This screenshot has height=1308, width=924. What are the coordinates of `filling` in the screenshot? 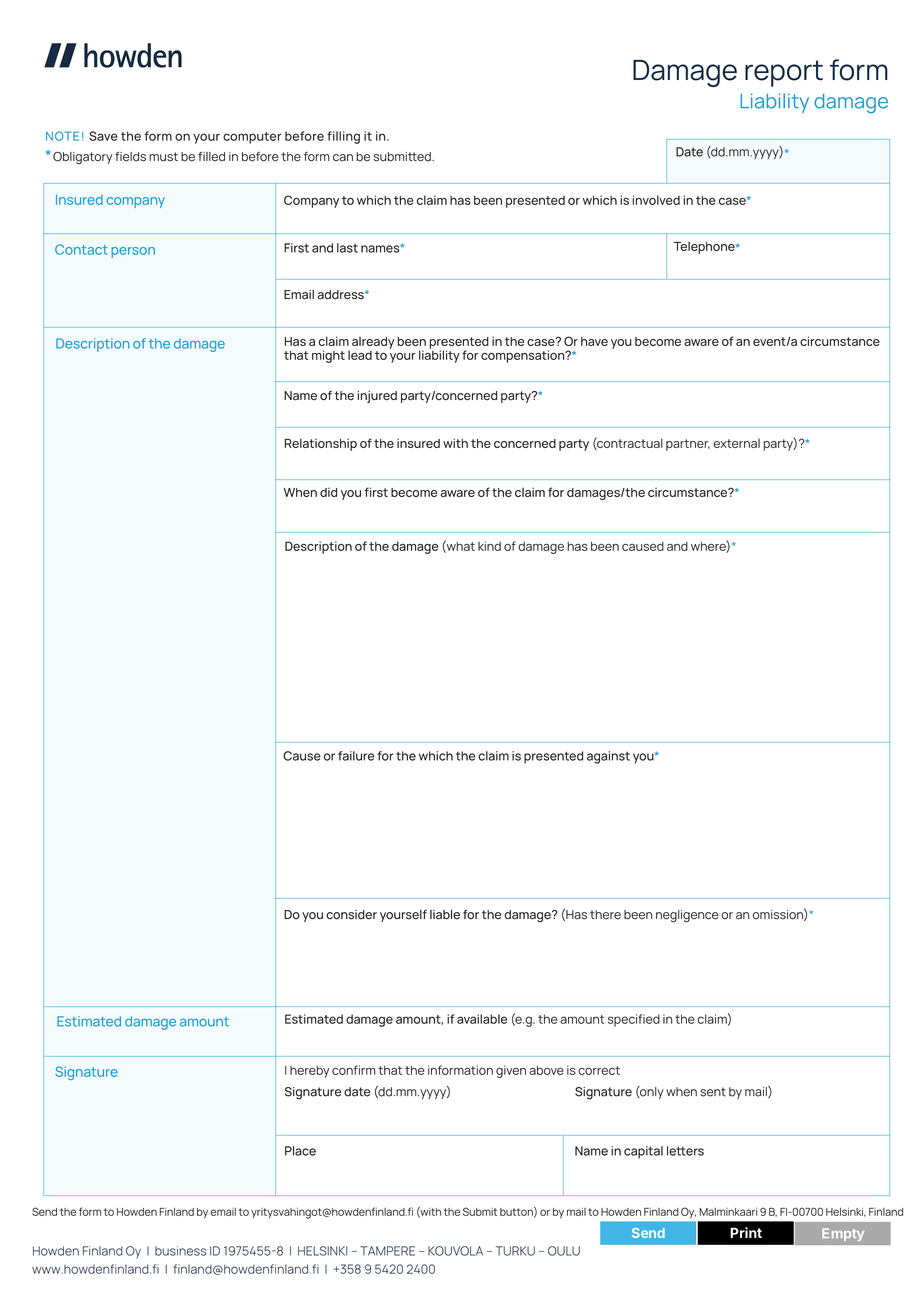 It's located at (343, 137).
